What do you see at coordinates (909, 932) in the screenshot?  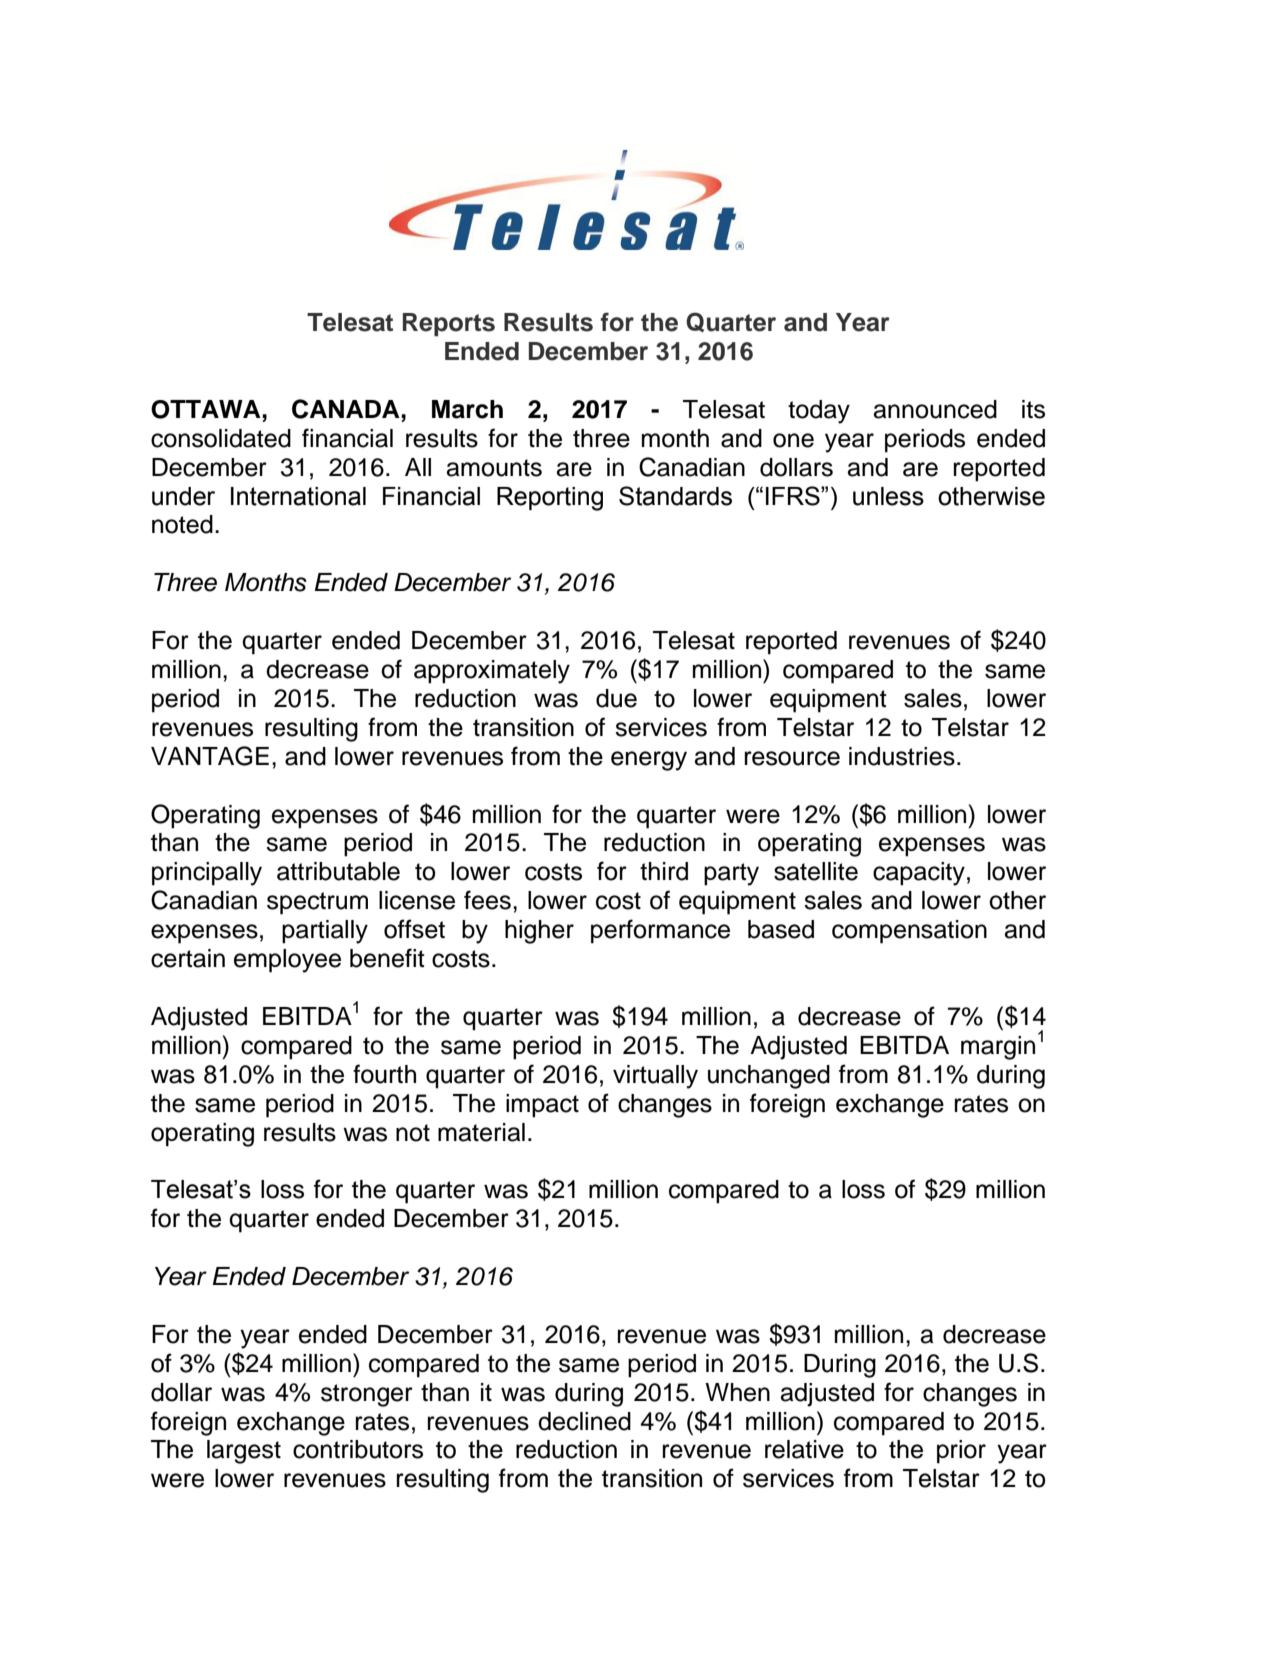 I see `compensation` at bounding box center [909, 932].
